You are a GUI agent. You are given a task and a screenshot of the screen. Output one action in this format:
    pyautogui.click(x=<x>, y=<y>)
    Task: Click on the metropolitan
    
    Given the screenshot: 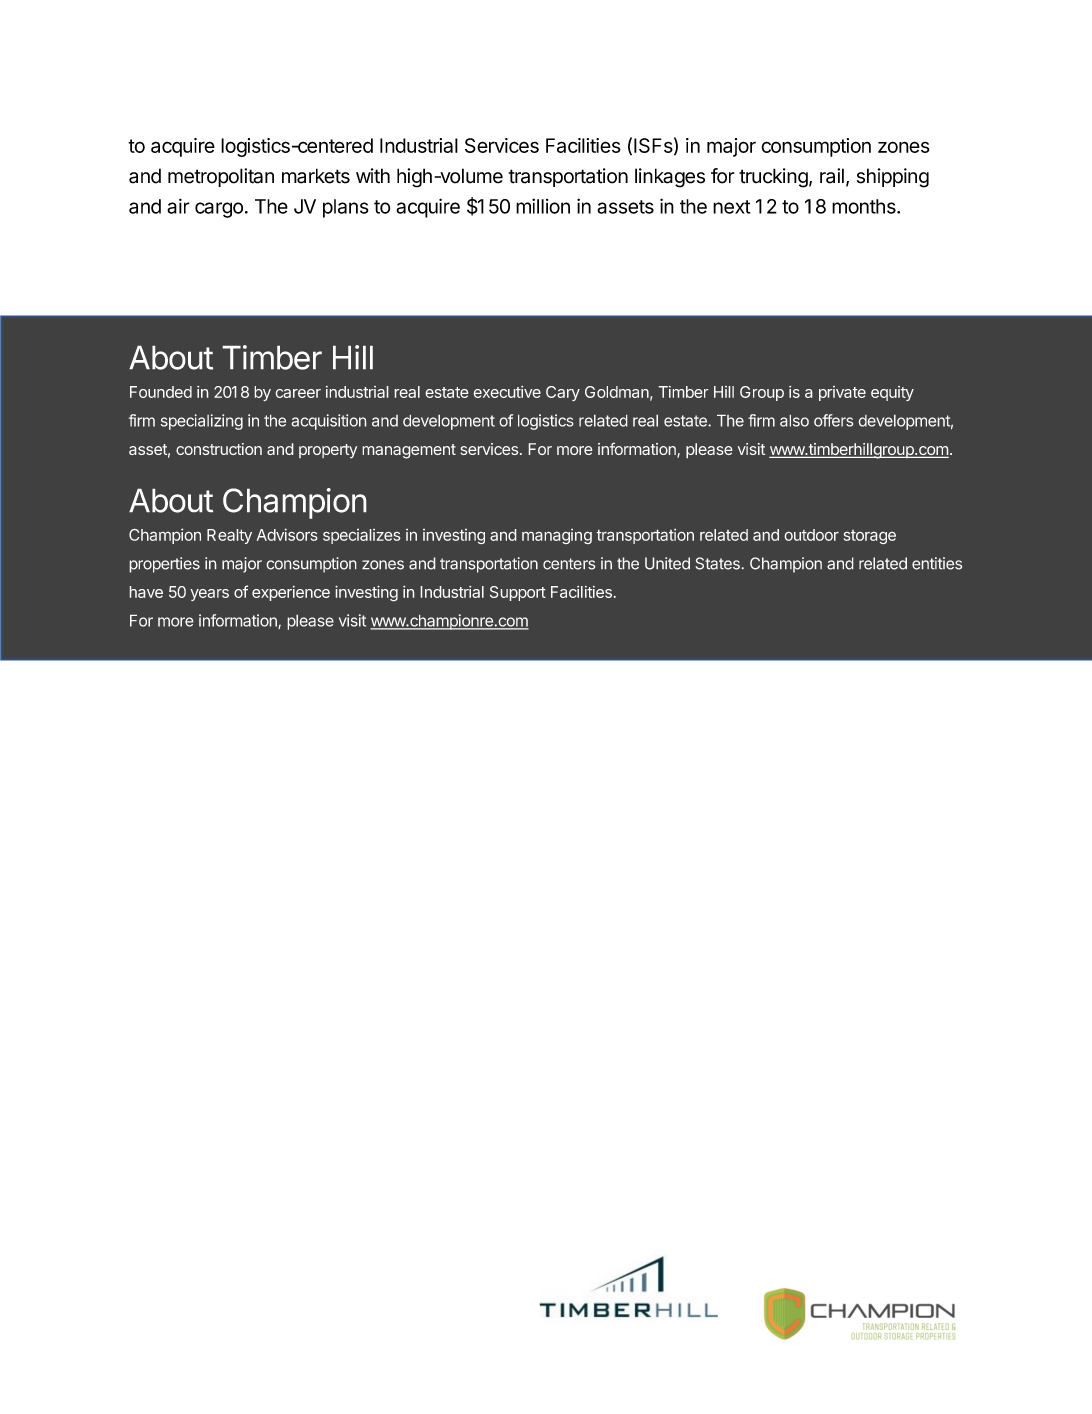 What is the action you would take?
    pyautogui.click(x=221, y=177)
